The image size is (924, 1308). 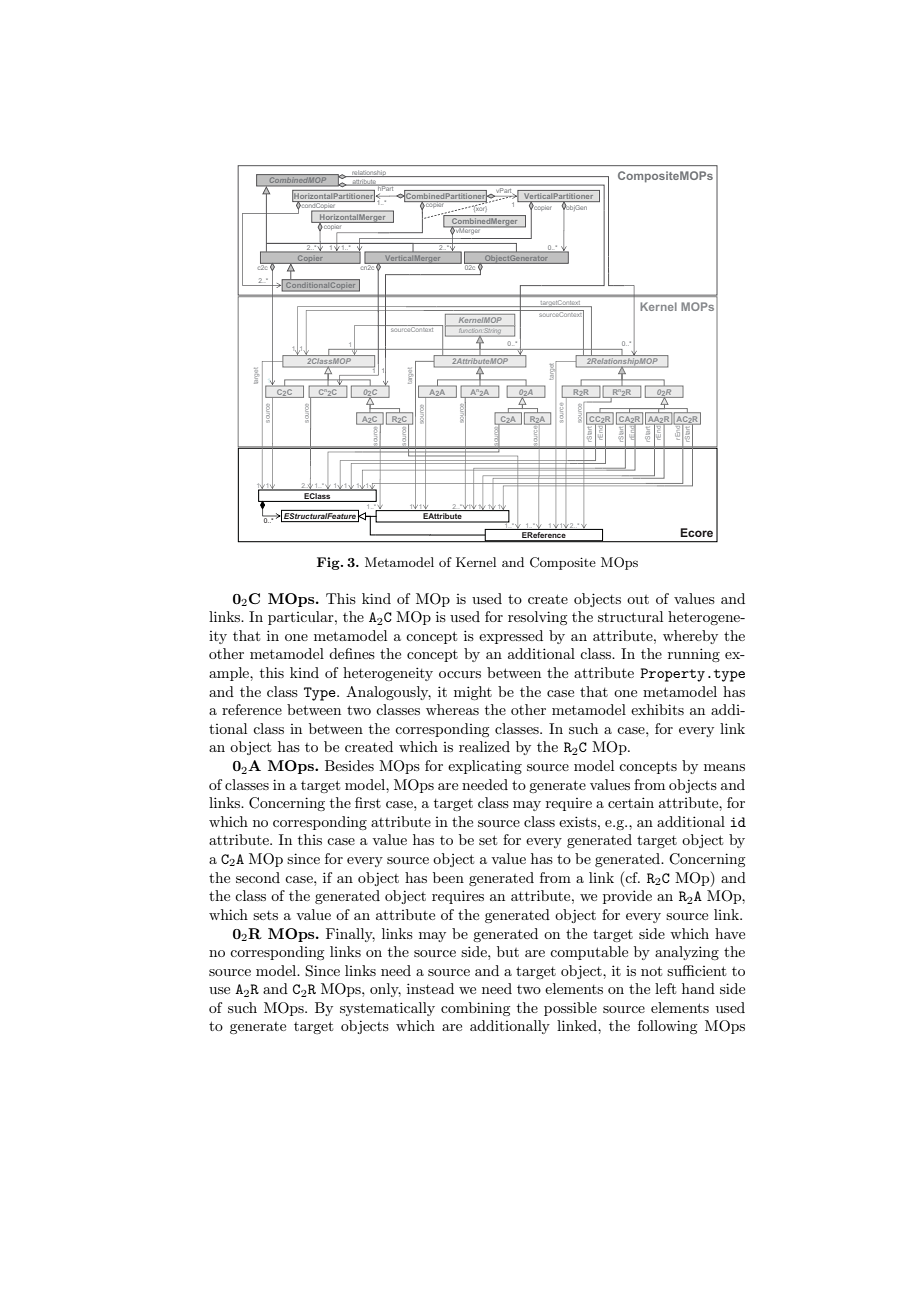 What do you see at coordinates (537, 618) in the document?
I see `resolving` at bounding box center [537, 618].
